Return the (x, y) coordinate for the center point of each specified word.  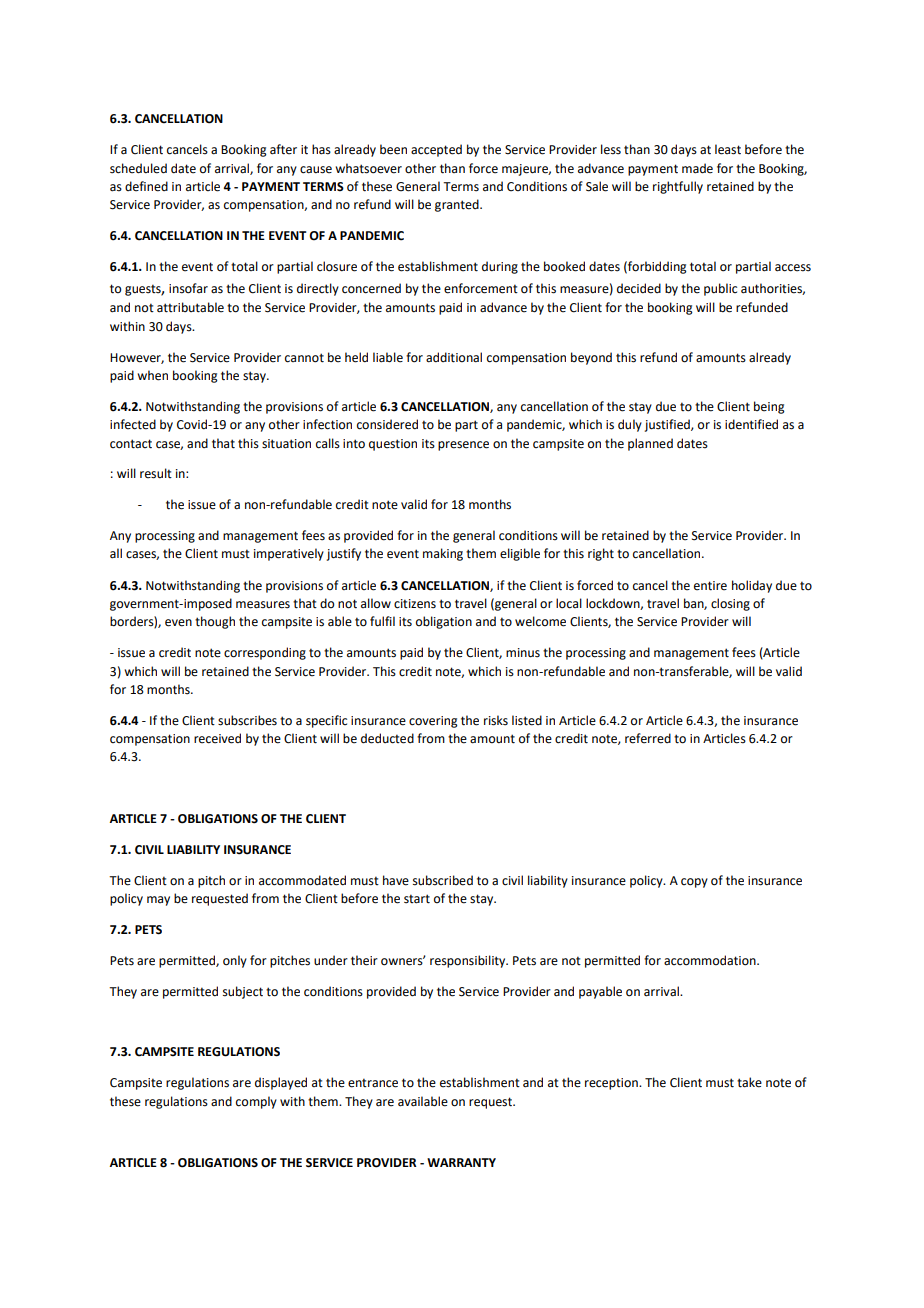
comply (256, 1102)
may (158, 901)
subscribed (443, 880)
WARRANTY (461, 1162)
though (215, 622)
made (697, 168)
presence (463, 446)
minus (523, 653)
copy (694, 883)
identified (751, 424)
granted (458, 205)
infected (133, 424)
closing (730, 604)
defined (146, 186)
